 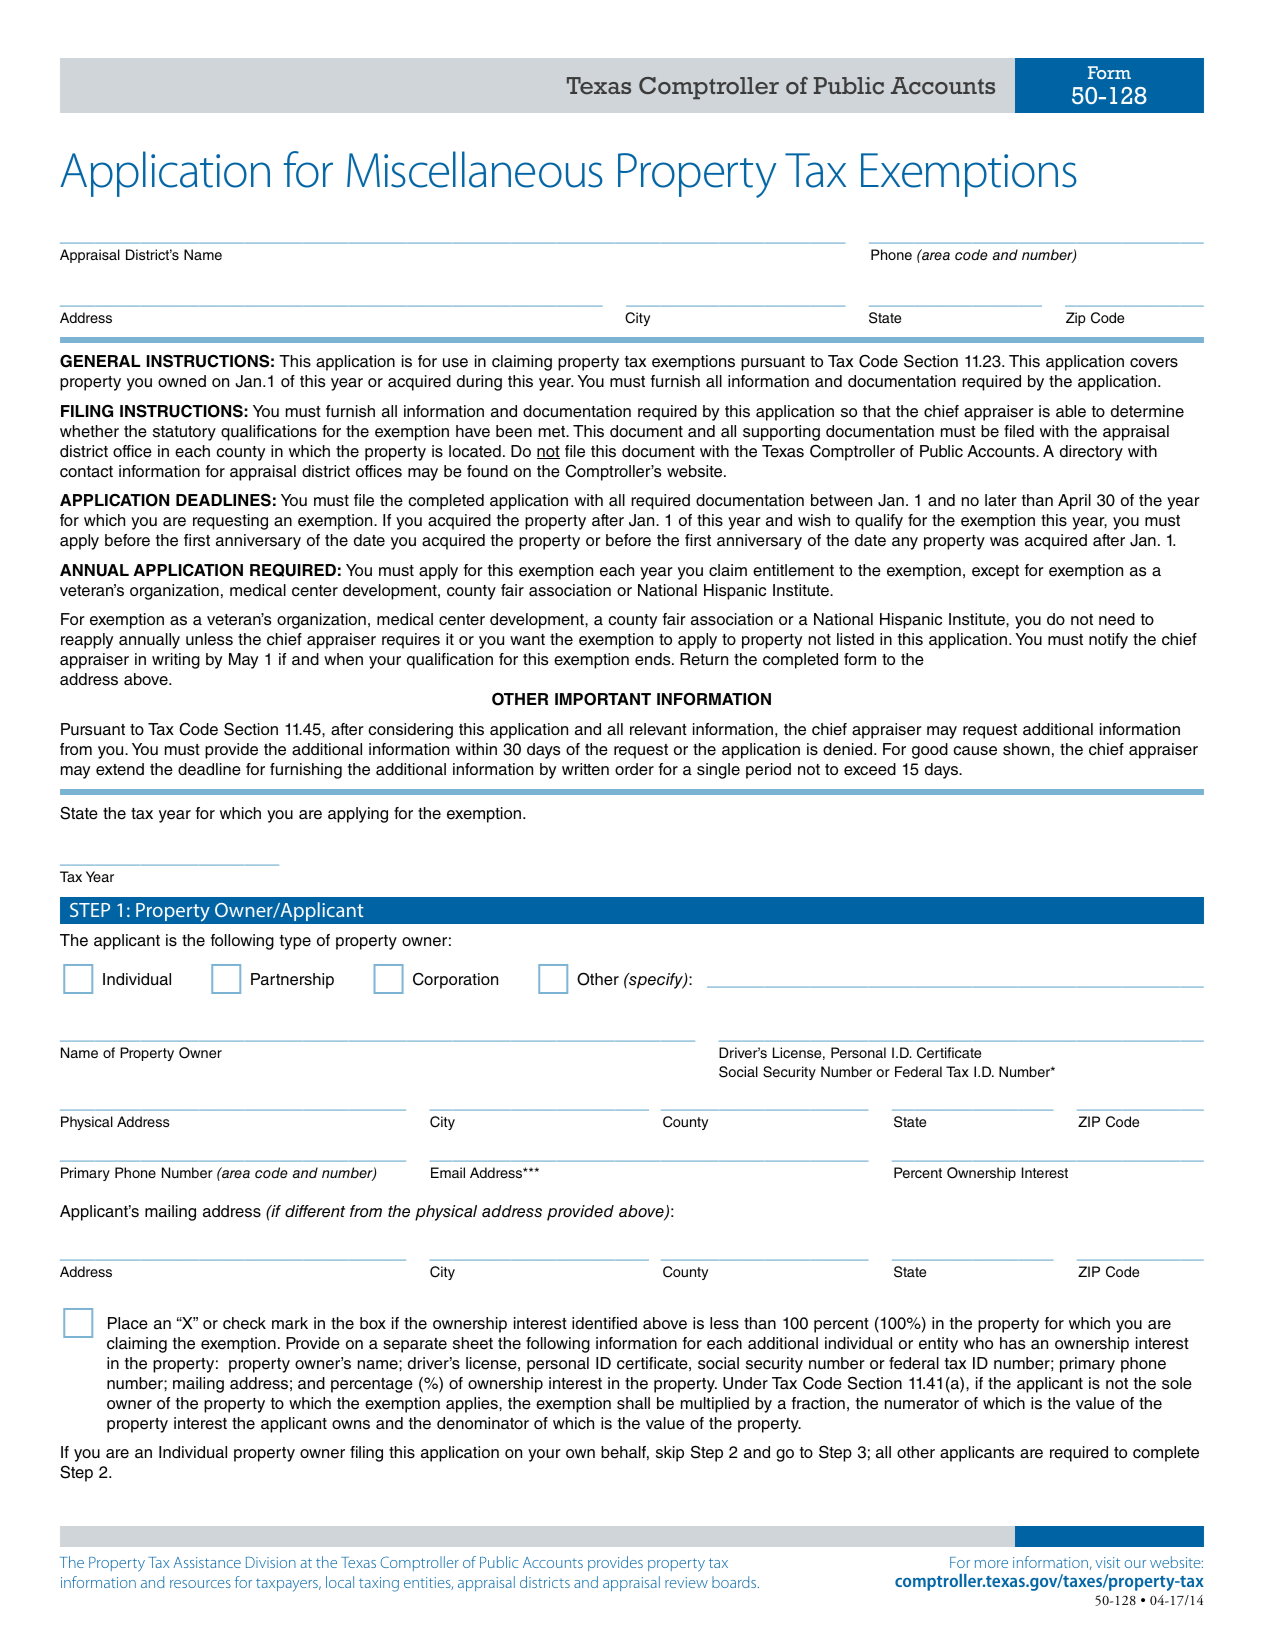 What do you see at coordinates (475, 169) in the page?
I see `Miscellaneous` at bounding box center [475, 169].
